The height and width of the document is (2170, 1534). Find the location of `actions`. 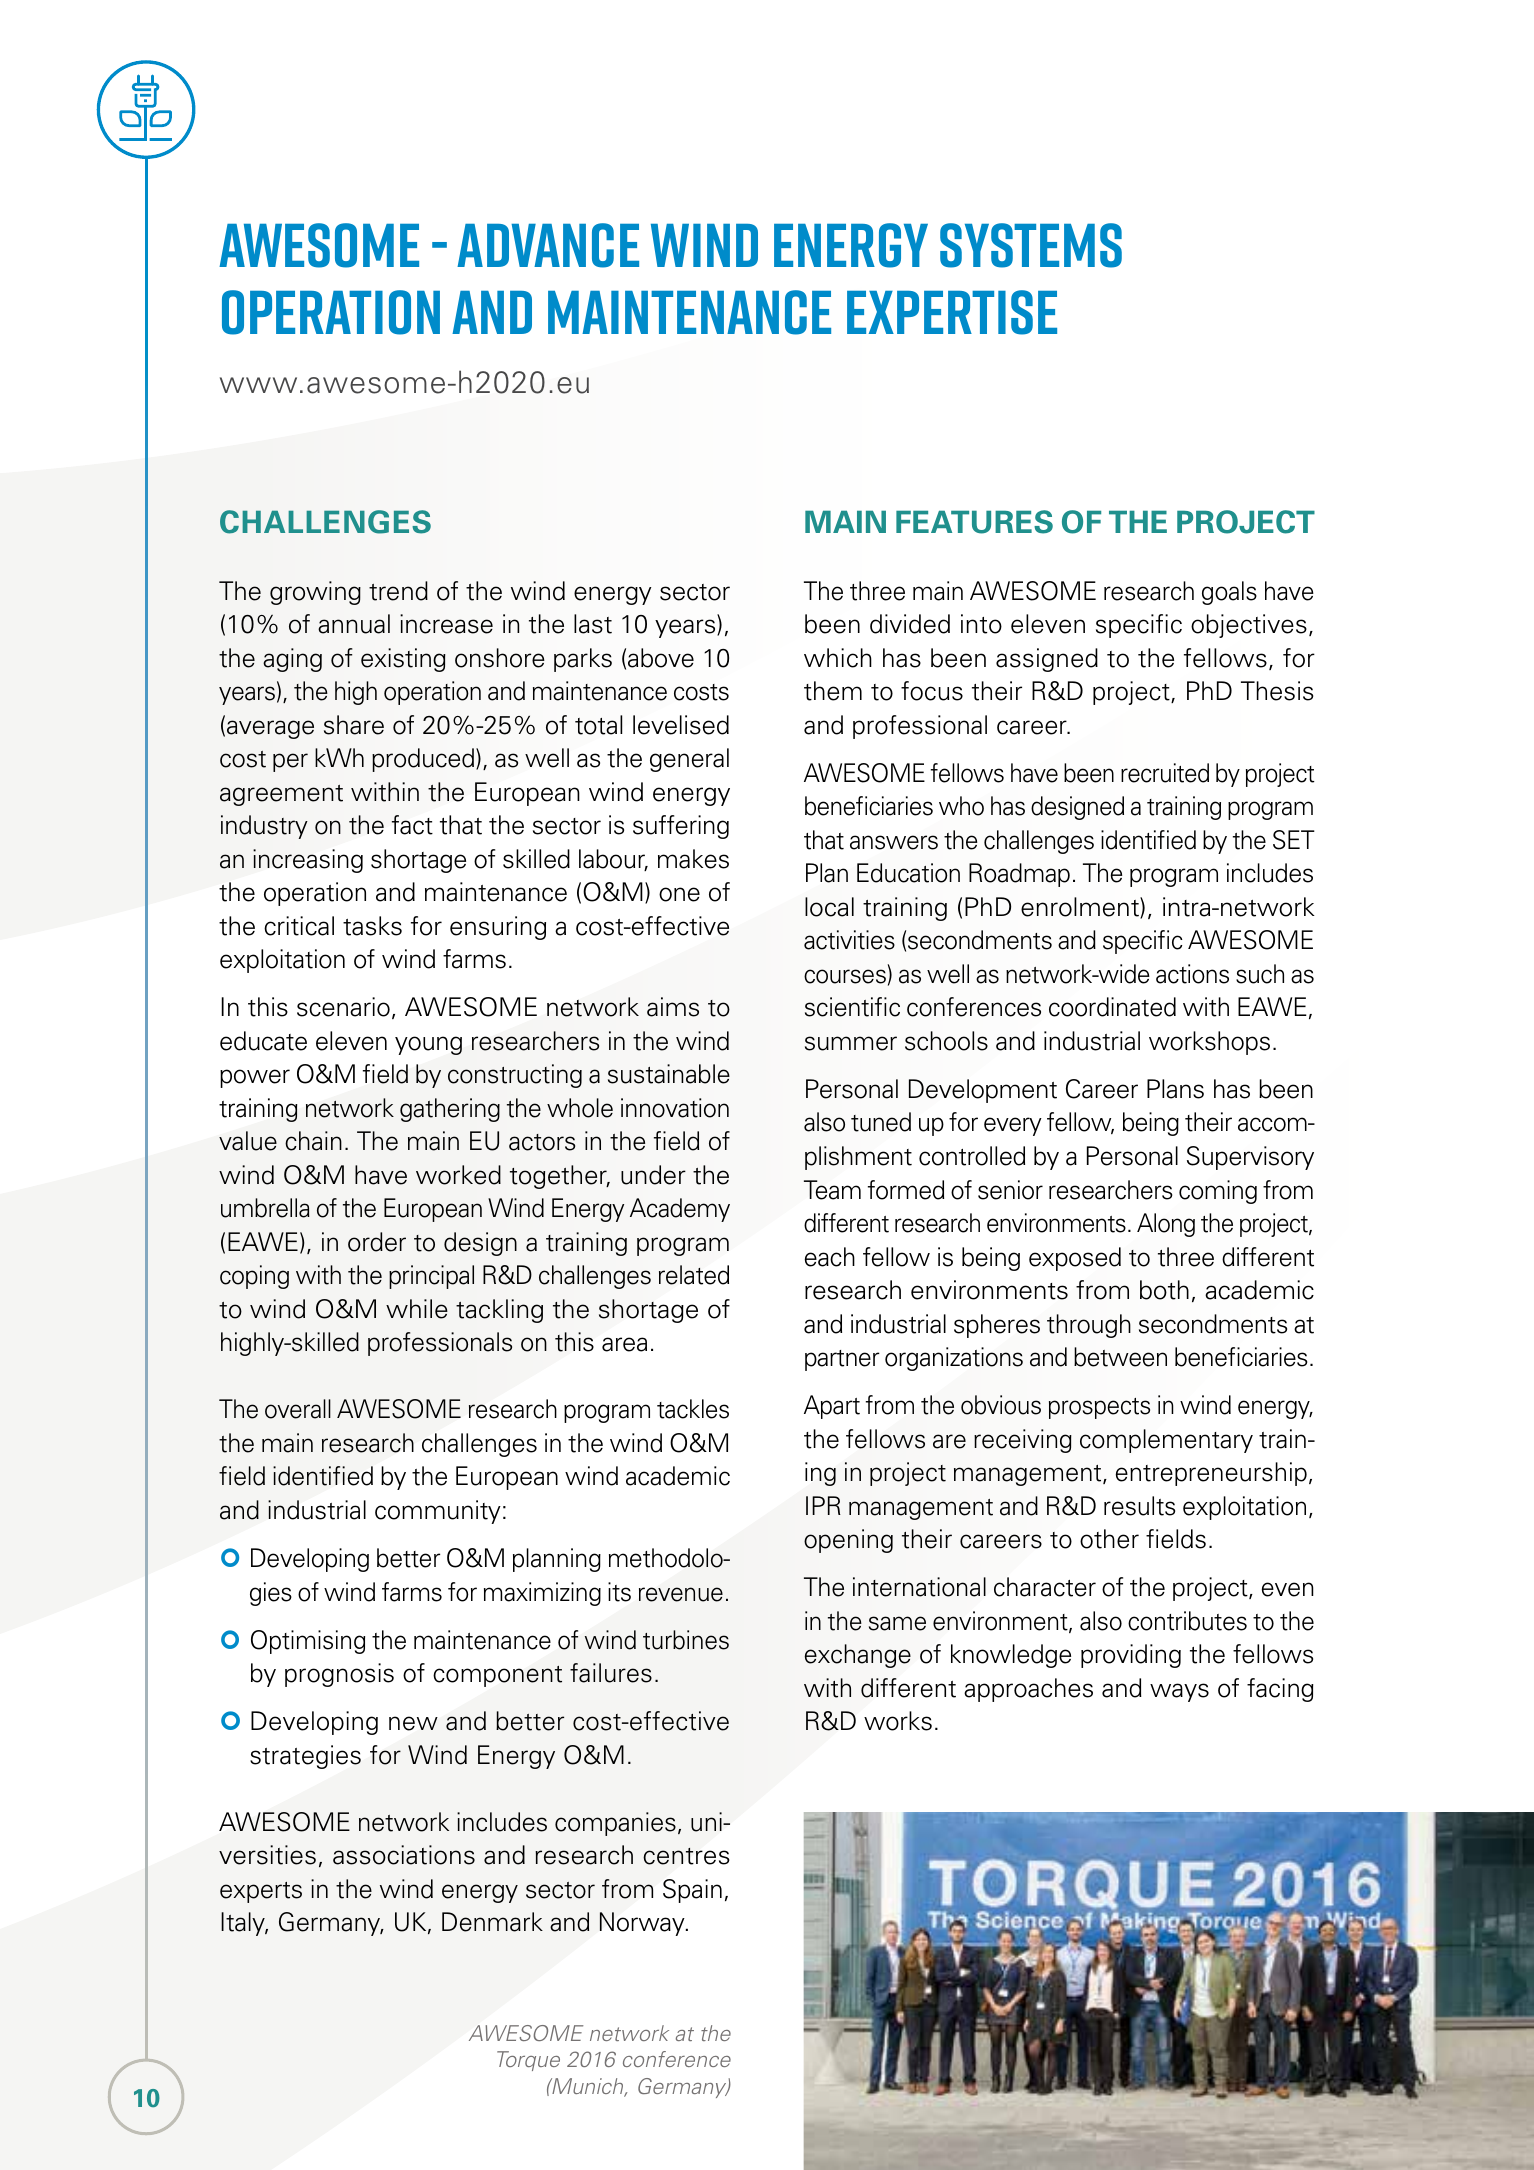

actions is located at coordinates (1192, 974).
